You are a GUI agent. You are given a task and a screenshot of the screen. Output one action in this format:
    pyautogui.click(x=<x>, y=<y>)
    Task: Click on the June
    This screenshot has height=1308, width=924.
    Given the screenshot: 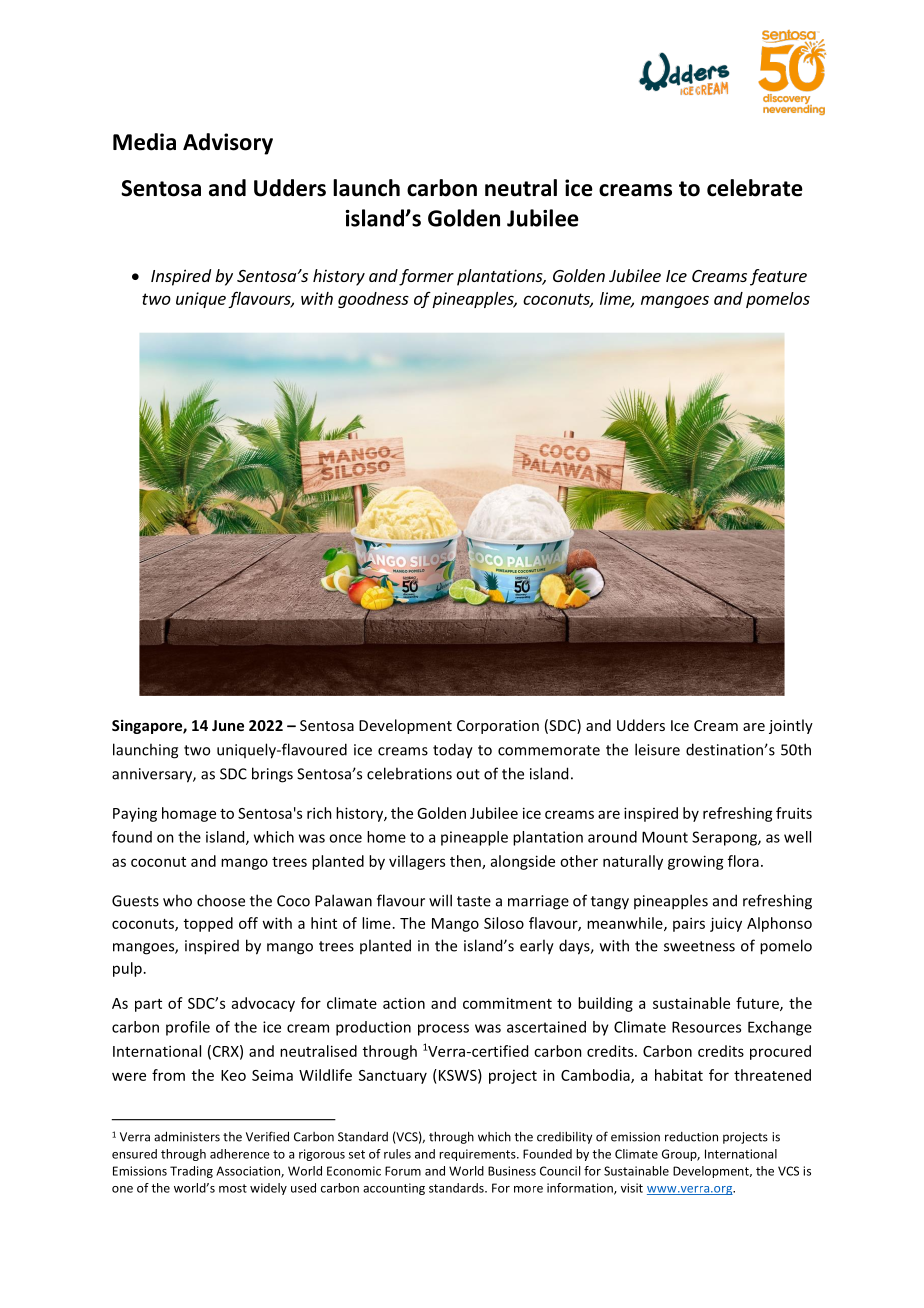 What is the action you would take?
    pyautogui.click(x=228, y=725)
